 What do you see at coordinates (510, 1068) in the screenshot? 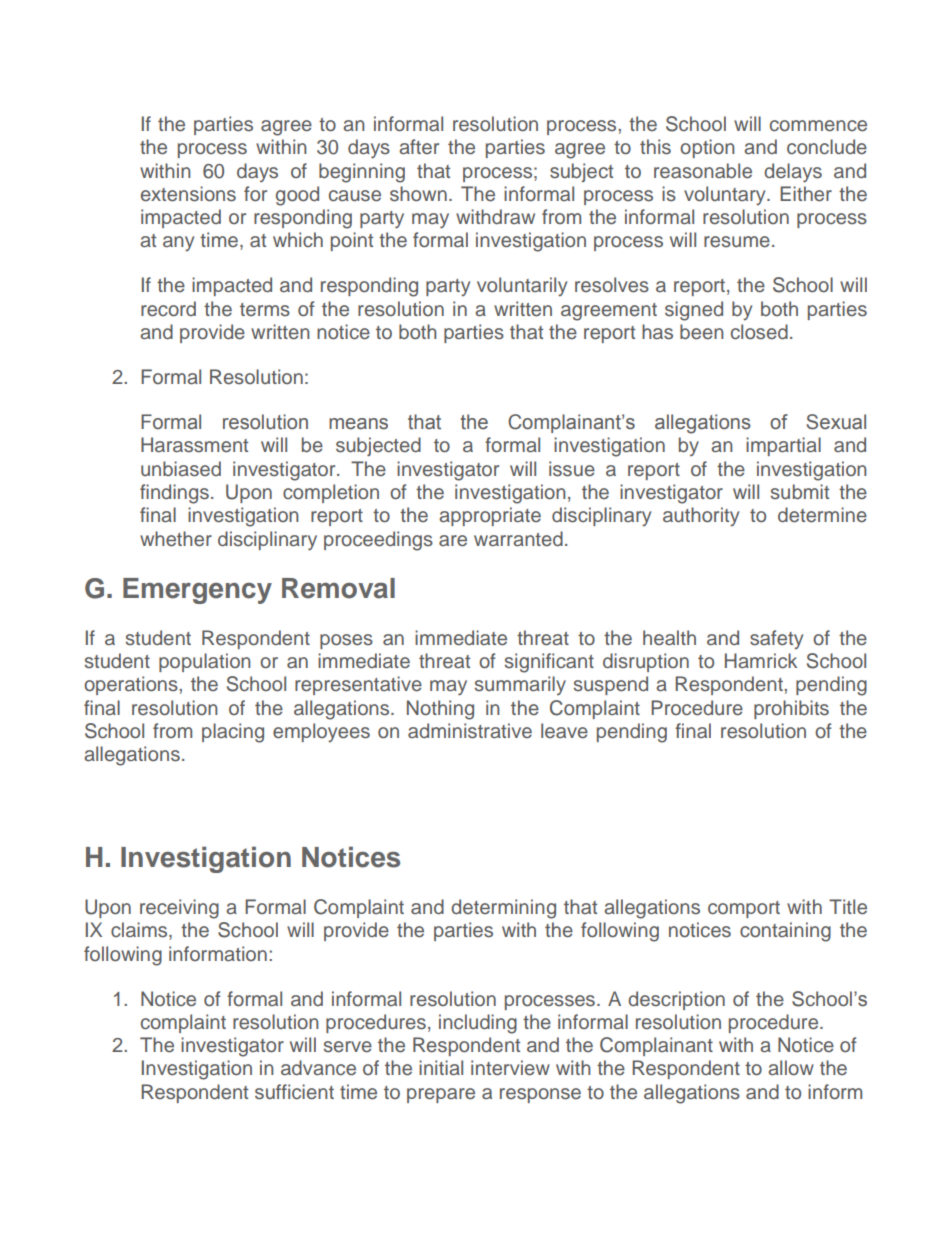
I see `interview` at bounding box center [510, 1068].
